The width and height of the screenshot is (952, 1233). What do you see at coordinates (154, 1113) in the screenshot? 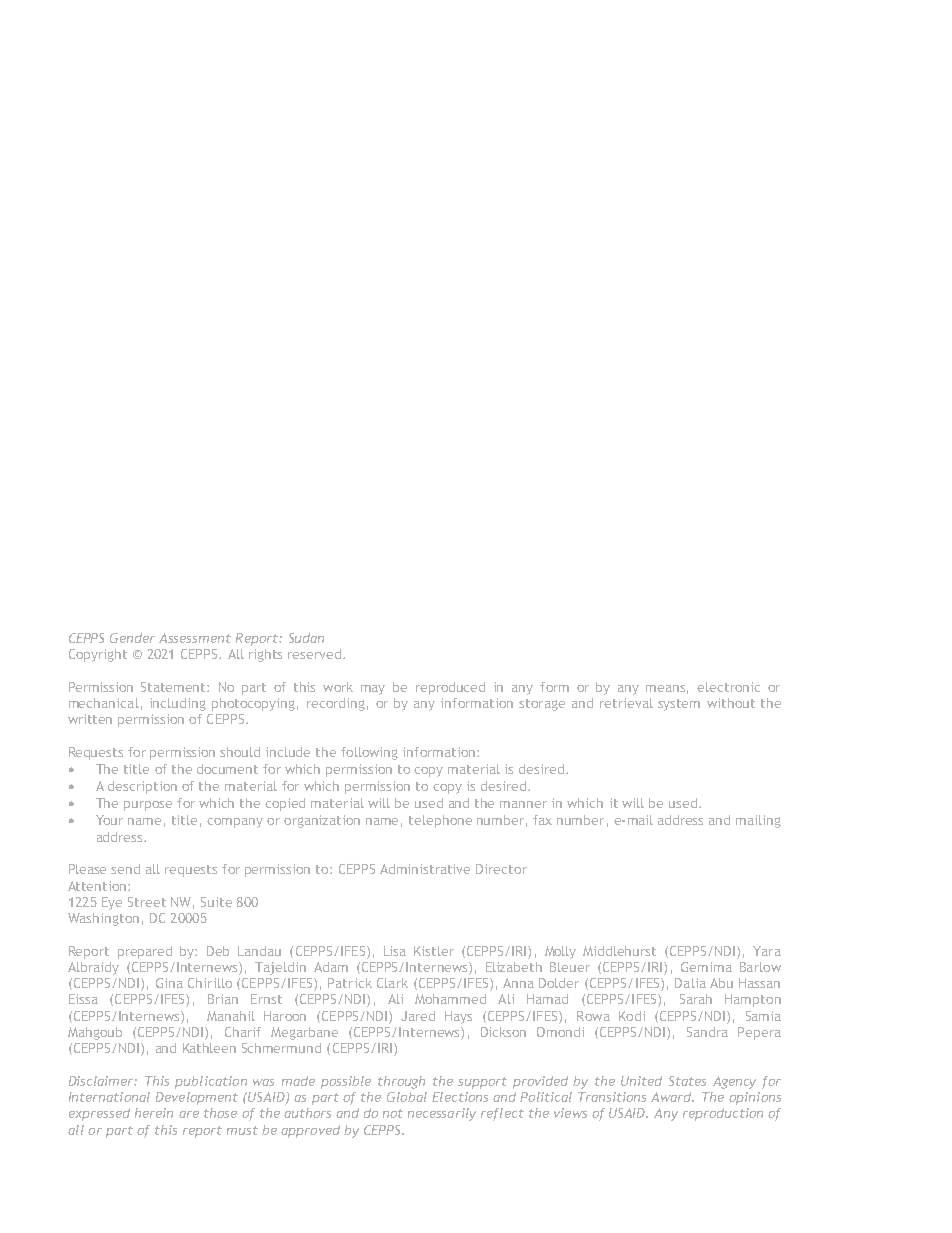
I see `herein` at bounding box center [154, 1113].
